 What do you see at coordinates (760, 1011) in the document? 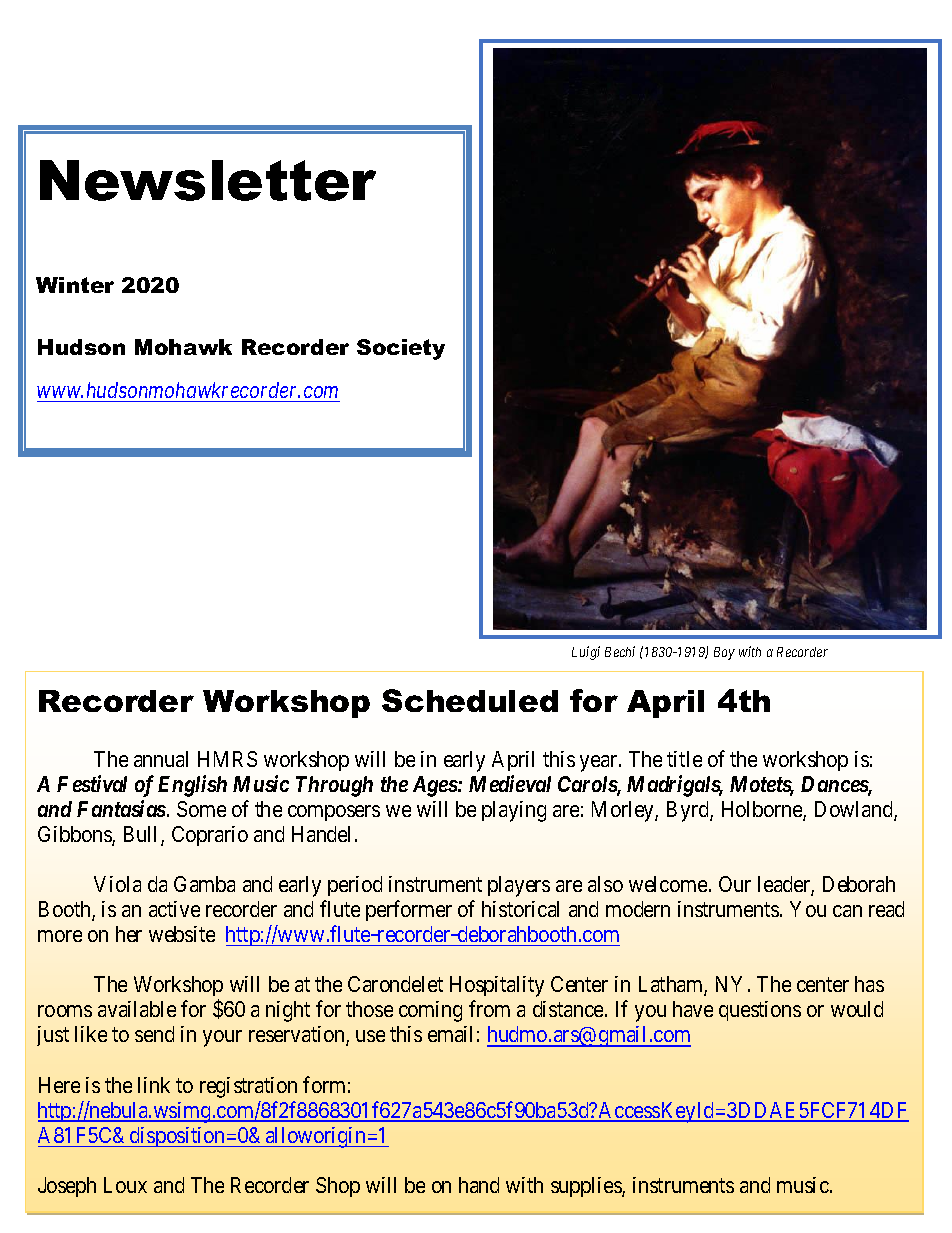
I see `questions` at bounding box center [760, 1011].
